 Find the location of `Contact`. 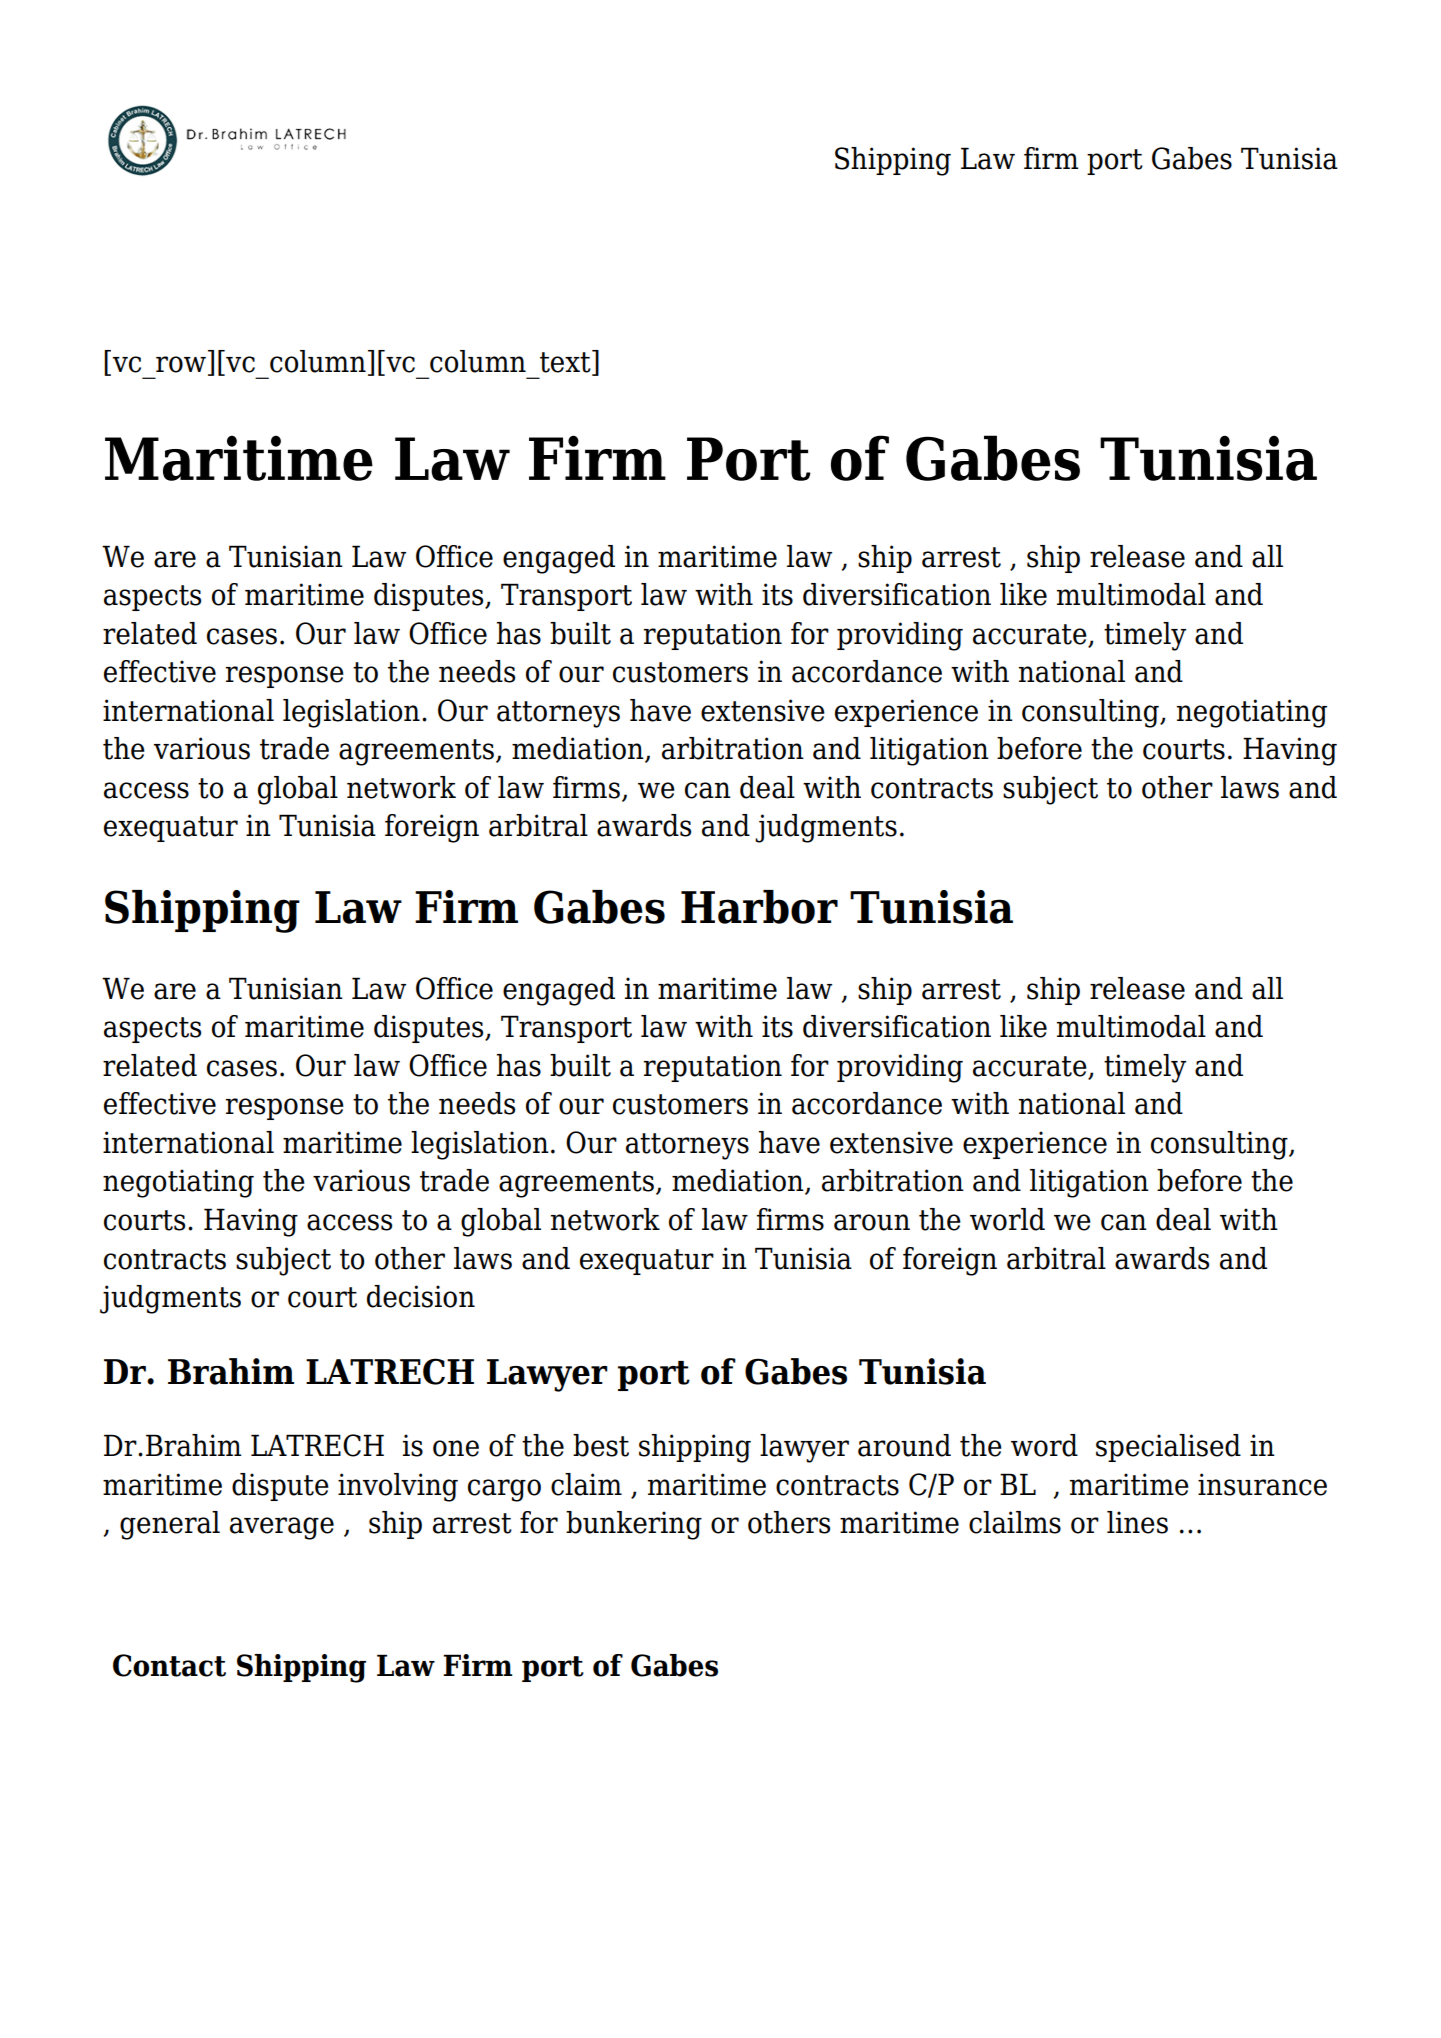

Contact is located at coordinates (169, 1665).
